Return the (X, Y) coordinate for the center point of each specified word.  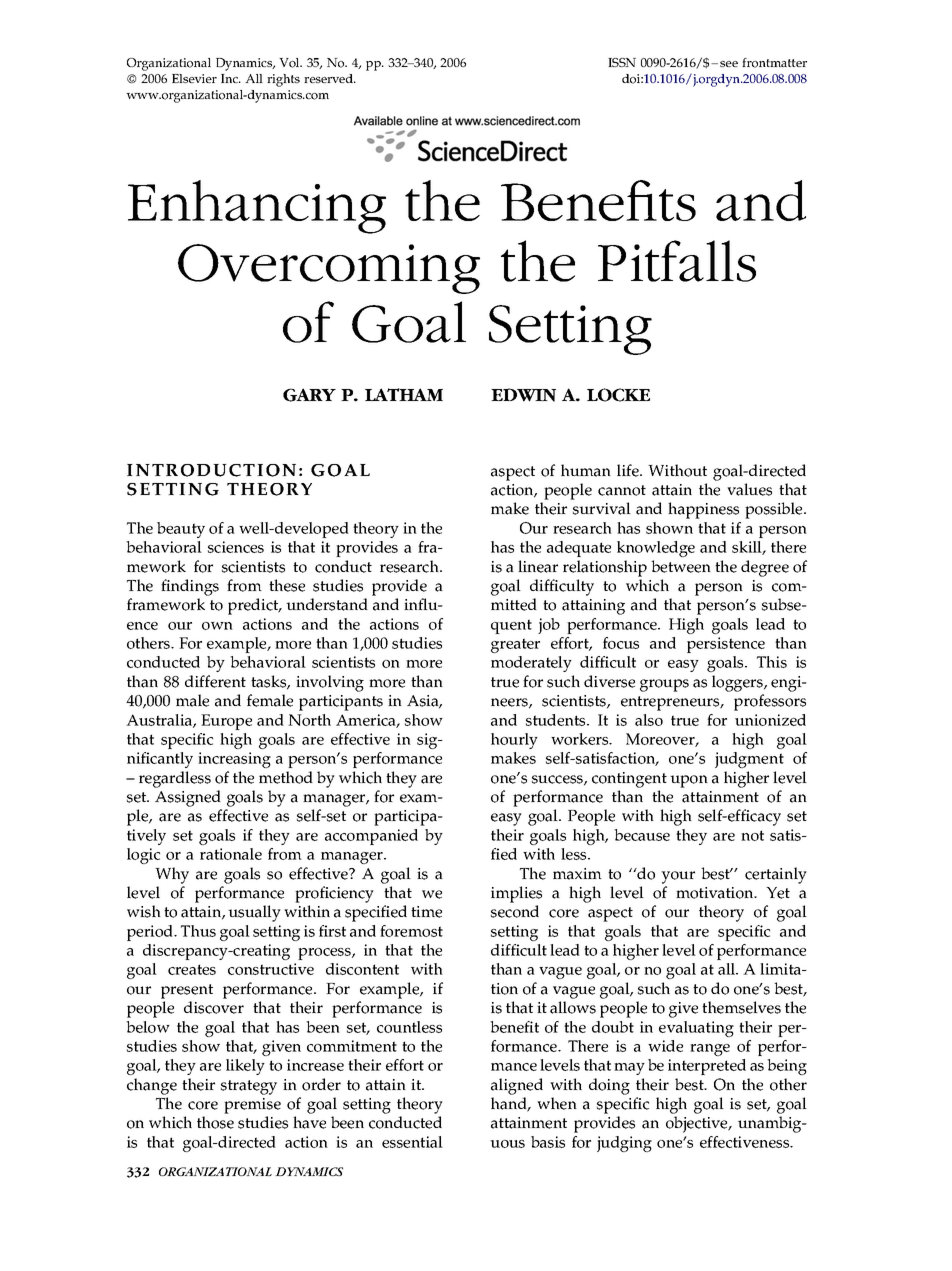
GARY (309, 395)
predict (254, 606)
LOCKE (618, 395)
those (215, 1122)
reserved (329, 78)
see (729, 64)
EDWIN (523, 395)
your (678, 877)
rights (283, 80)
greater (515, 645)
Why (172, 875)
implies (516, 894)
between (681, 566)
